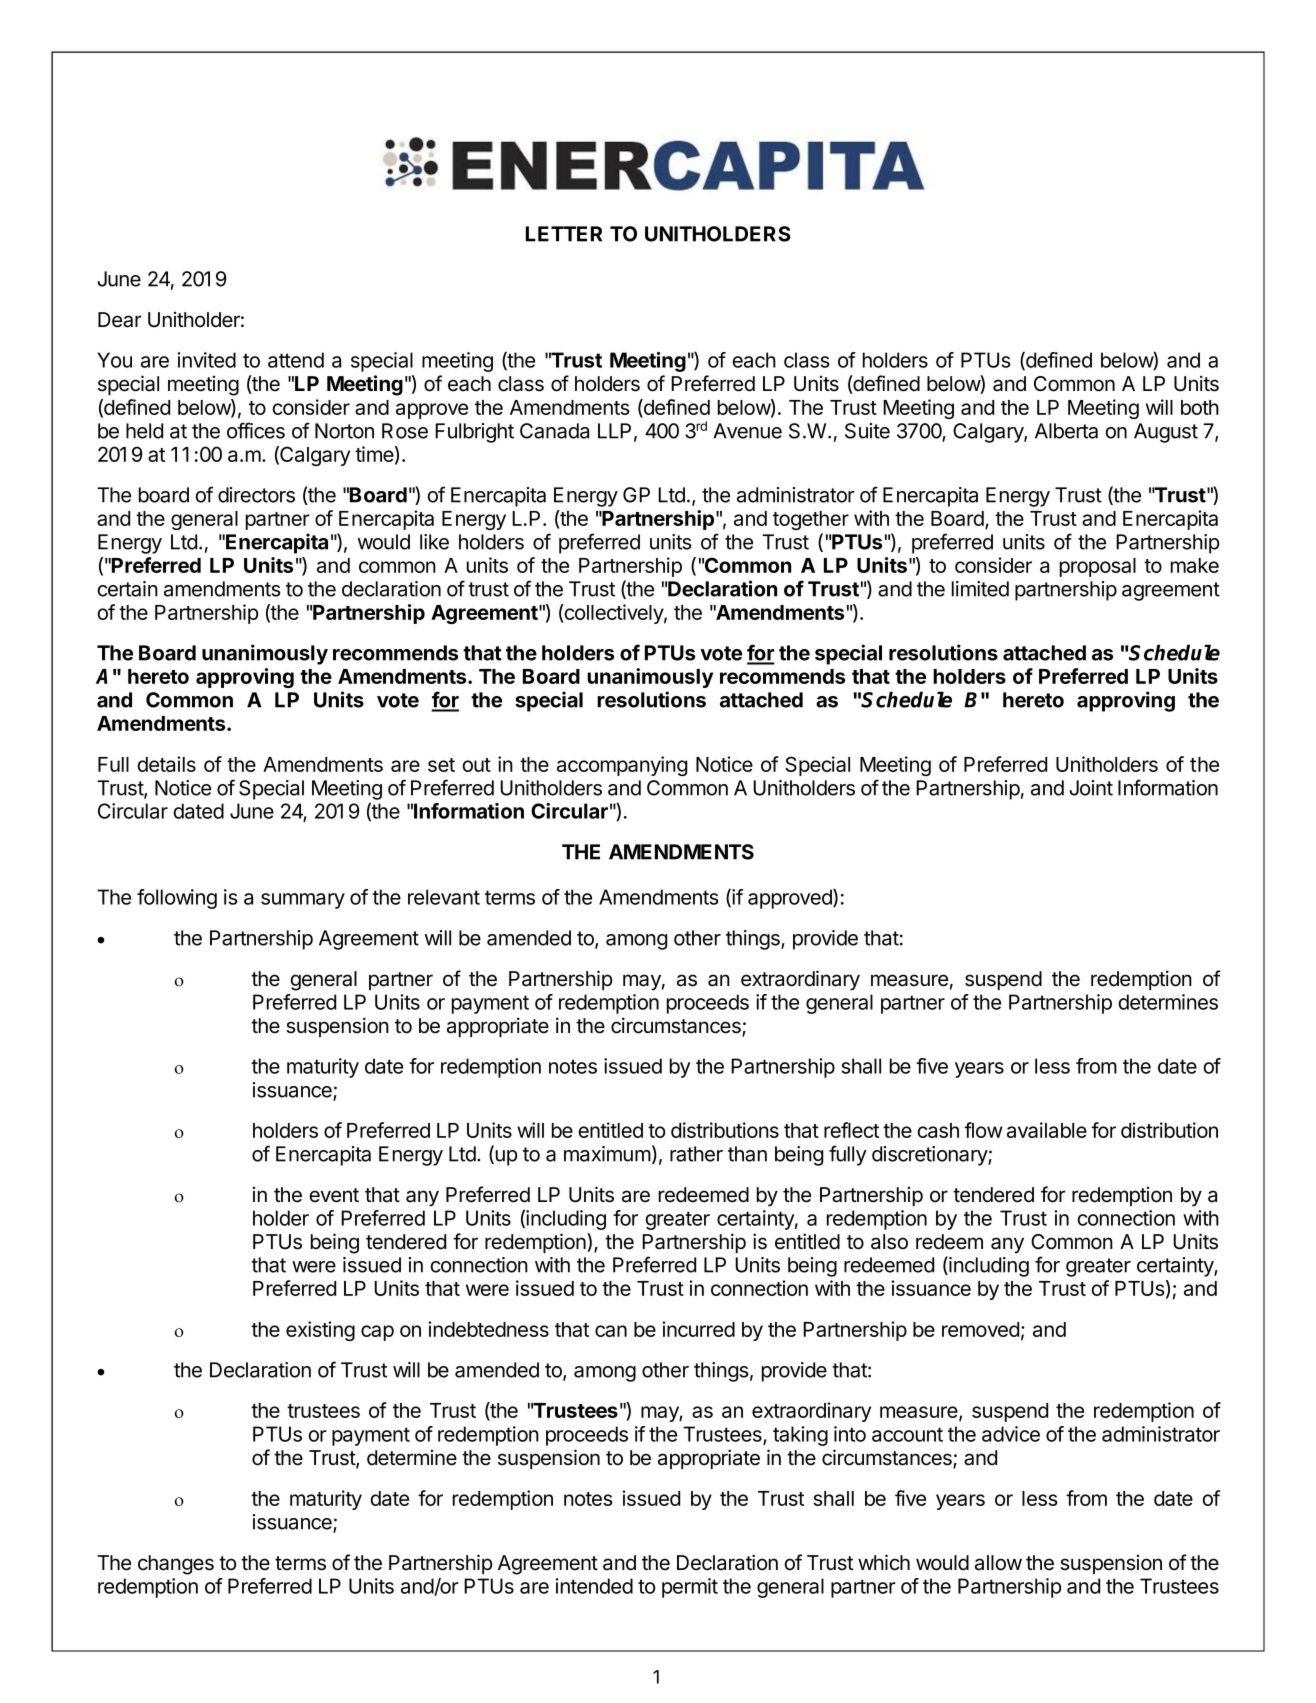  I want to click on available, so click(1047, 1130).
